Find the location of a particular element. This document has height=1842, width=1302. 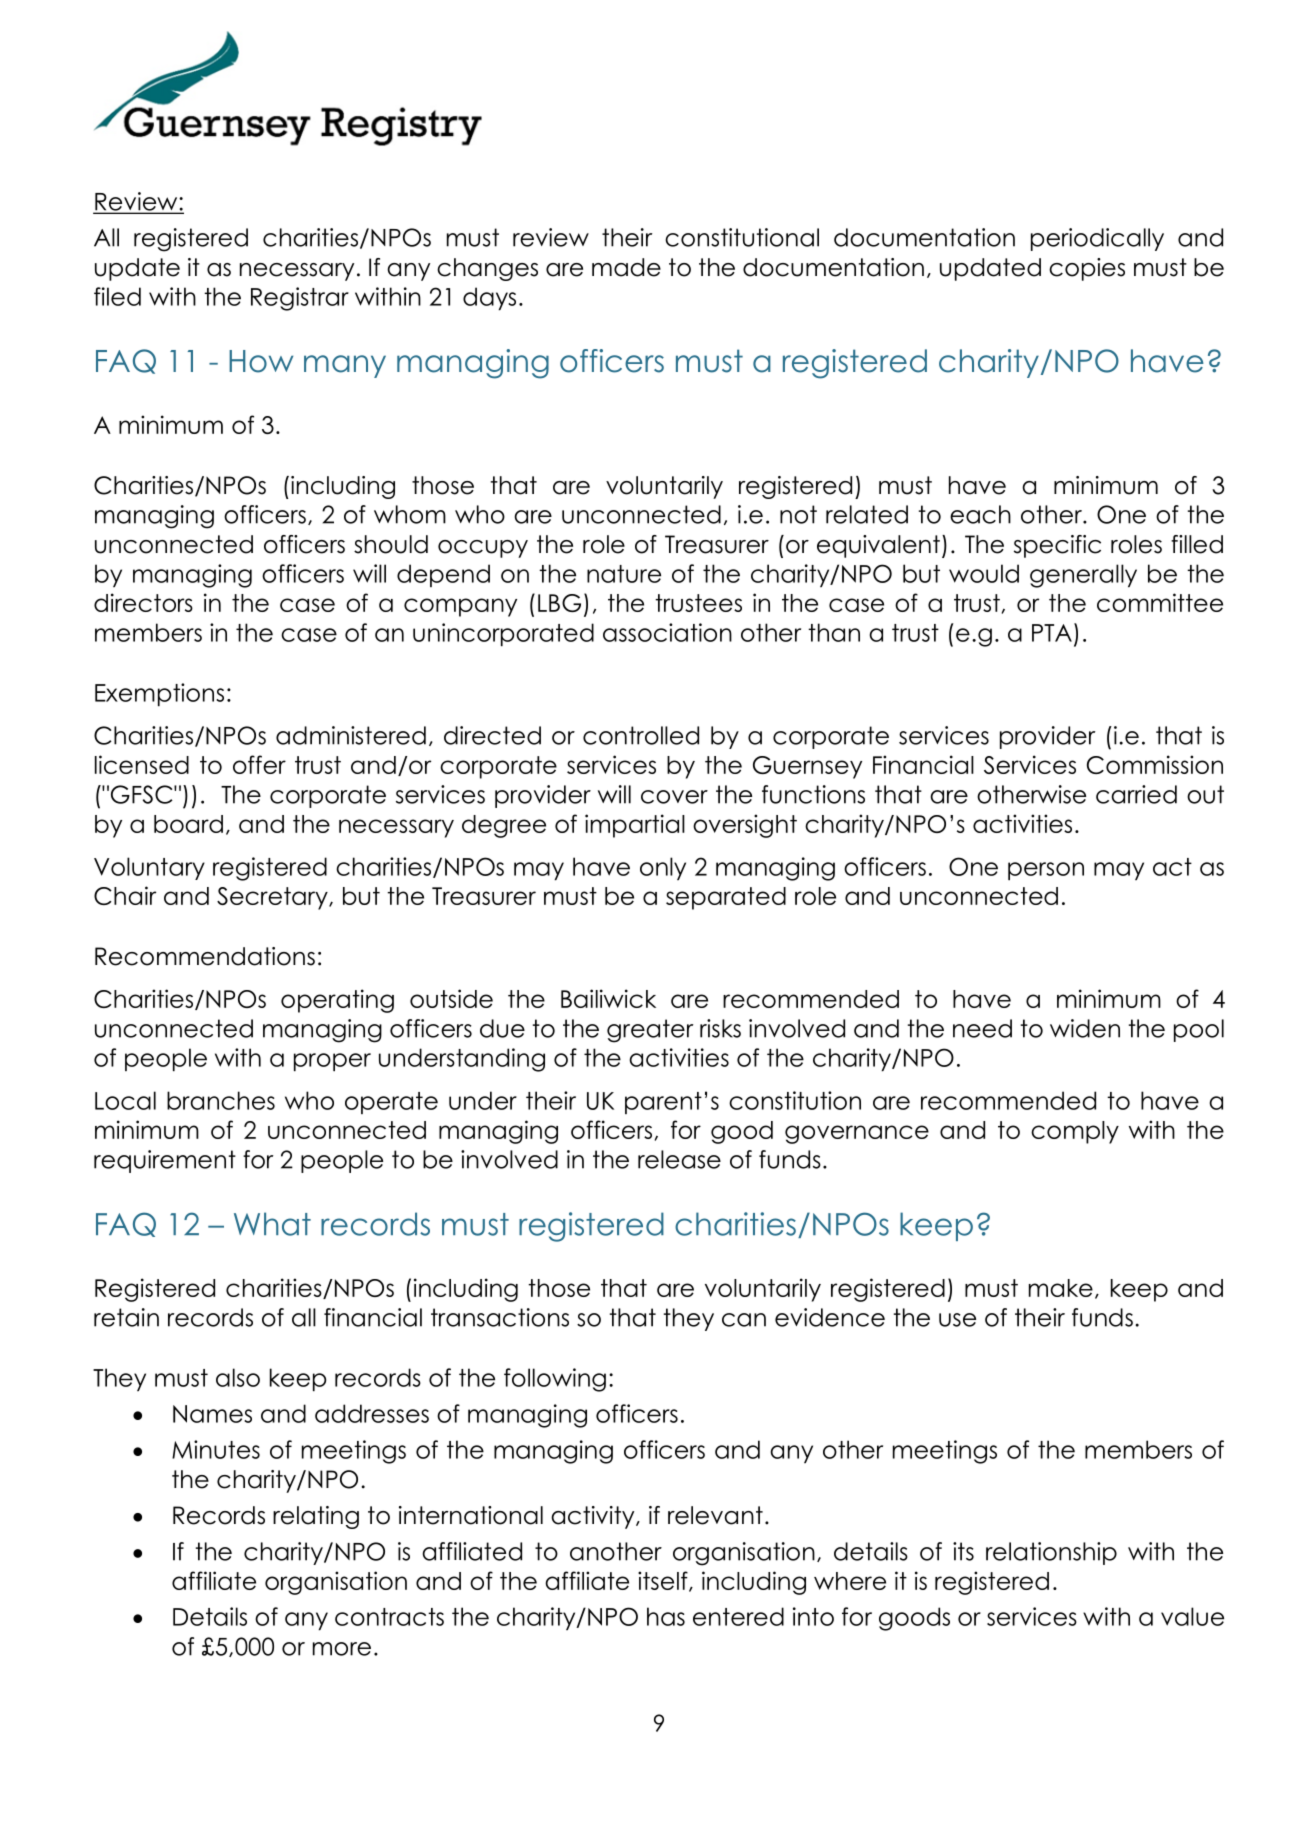

copies is located at coordinates (1087, 269).
